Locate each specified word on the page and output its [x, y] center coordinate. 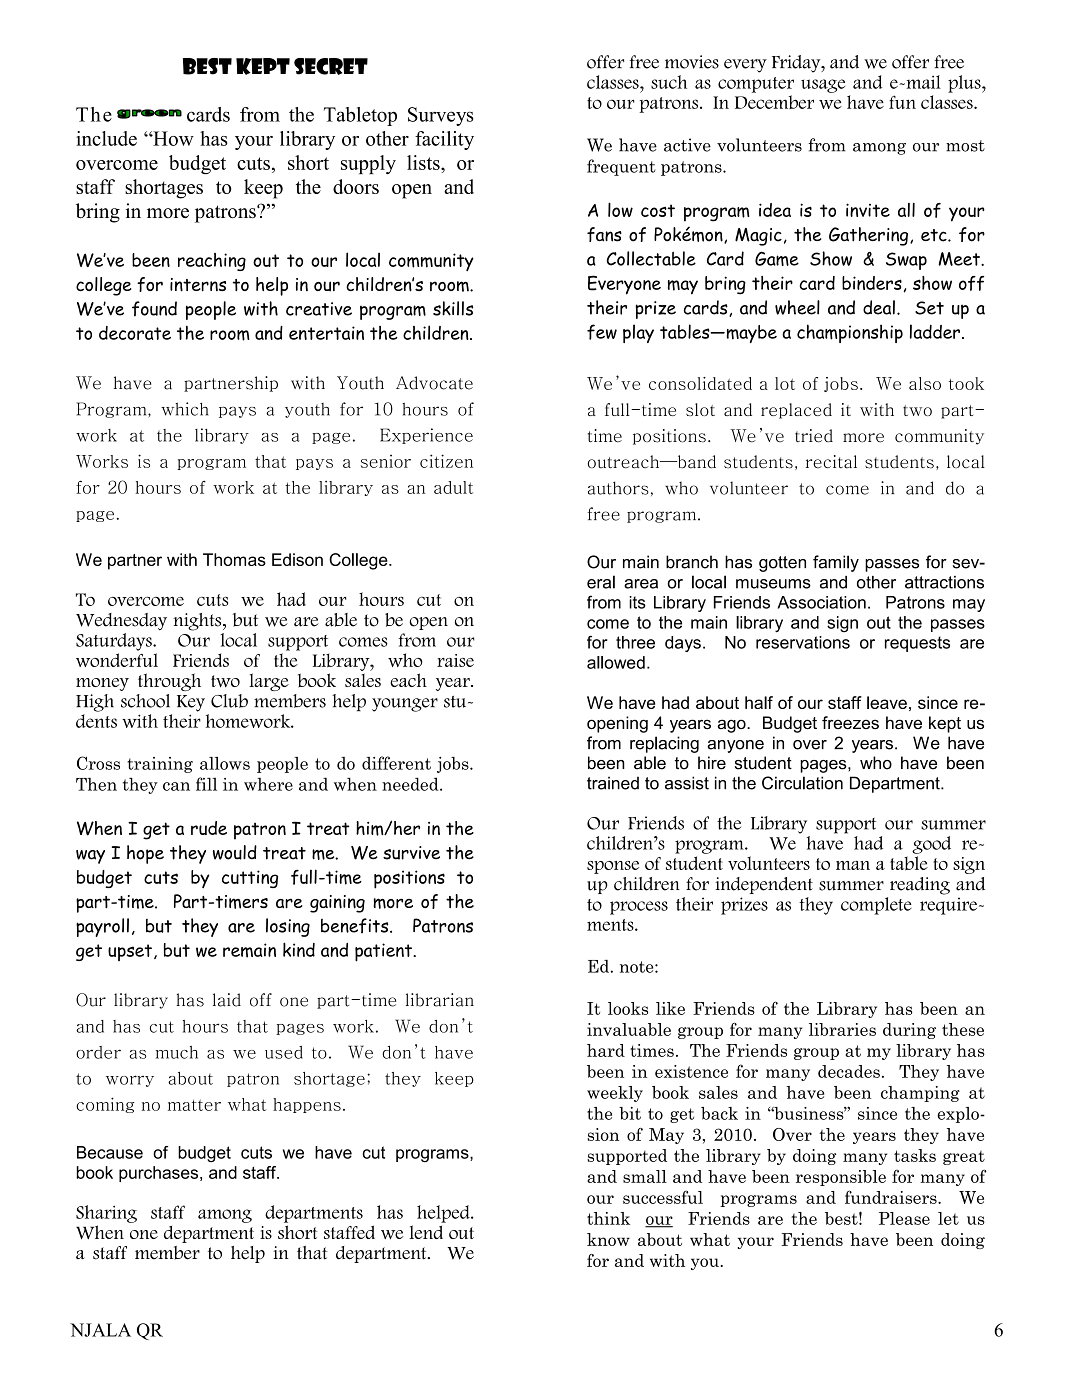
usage [823, 86]
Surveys [441, 116]
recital [831, 462]
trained [613, 783]
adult [453, 487]
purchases [160, 1174]
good [931, 845]
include [106, 138]
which [184, 409]
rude [209, 828]
